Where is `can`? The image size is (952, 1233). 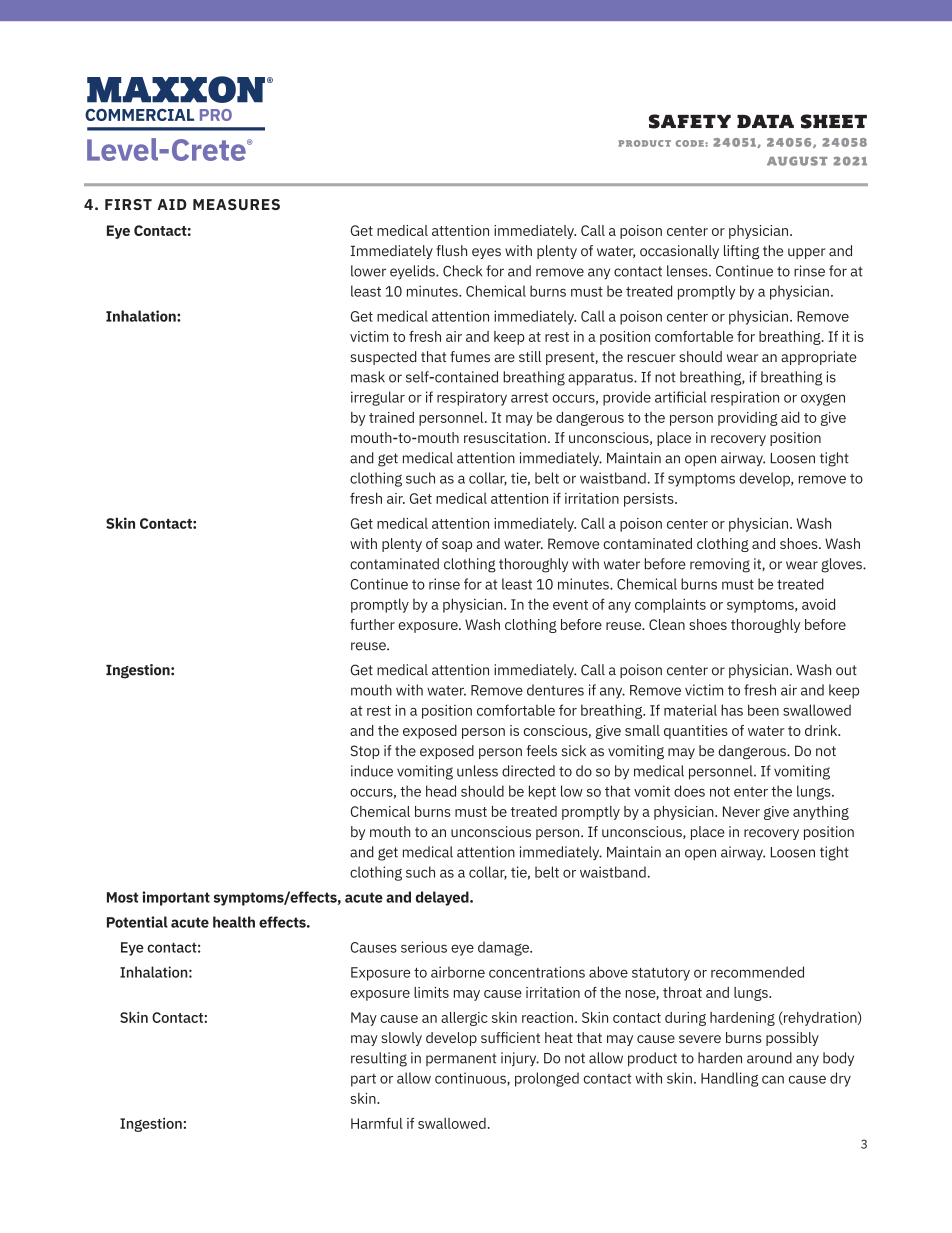
can is located at coordinates (773, 1079).
